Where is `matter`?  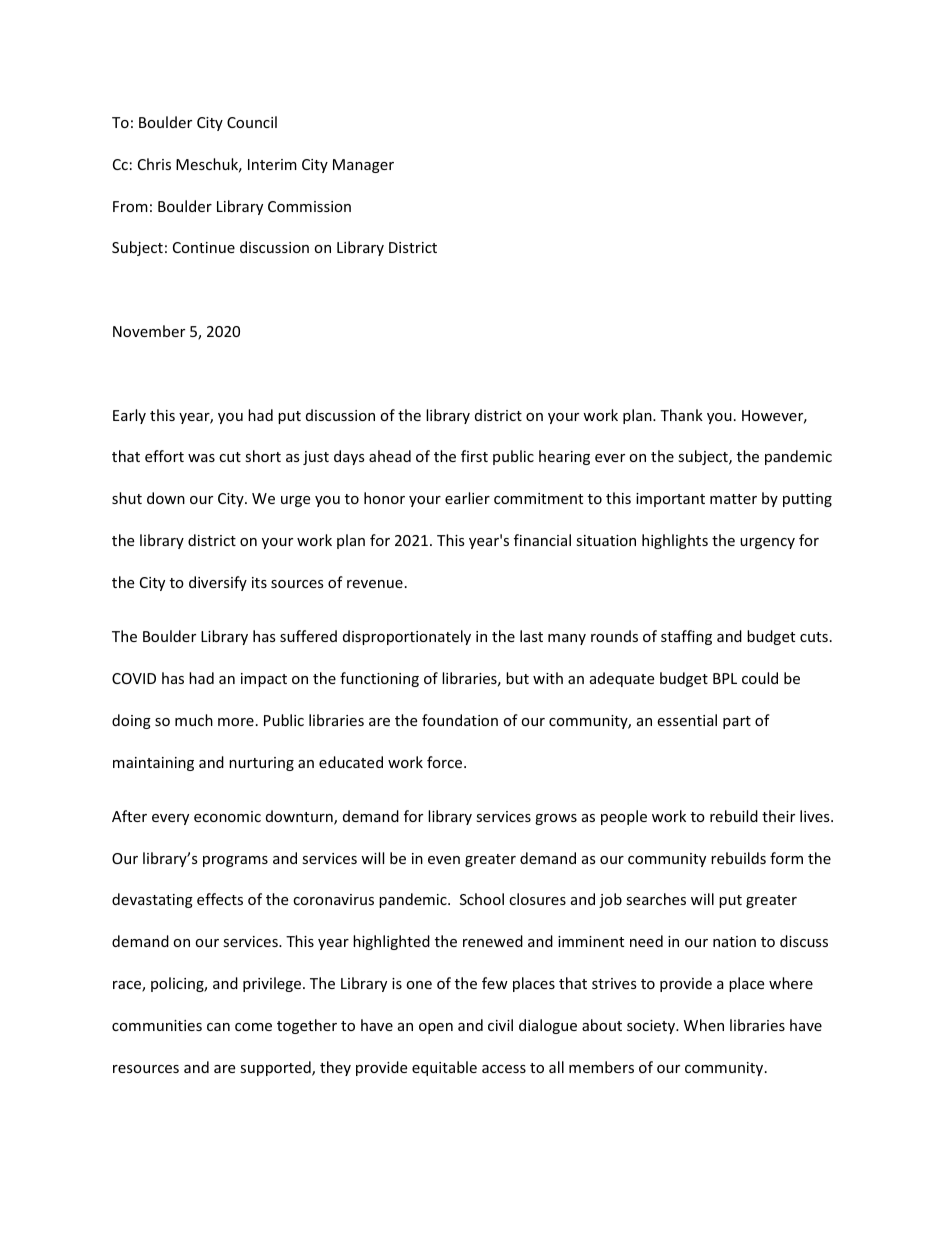
matter is located at coordinates (733, 499).
